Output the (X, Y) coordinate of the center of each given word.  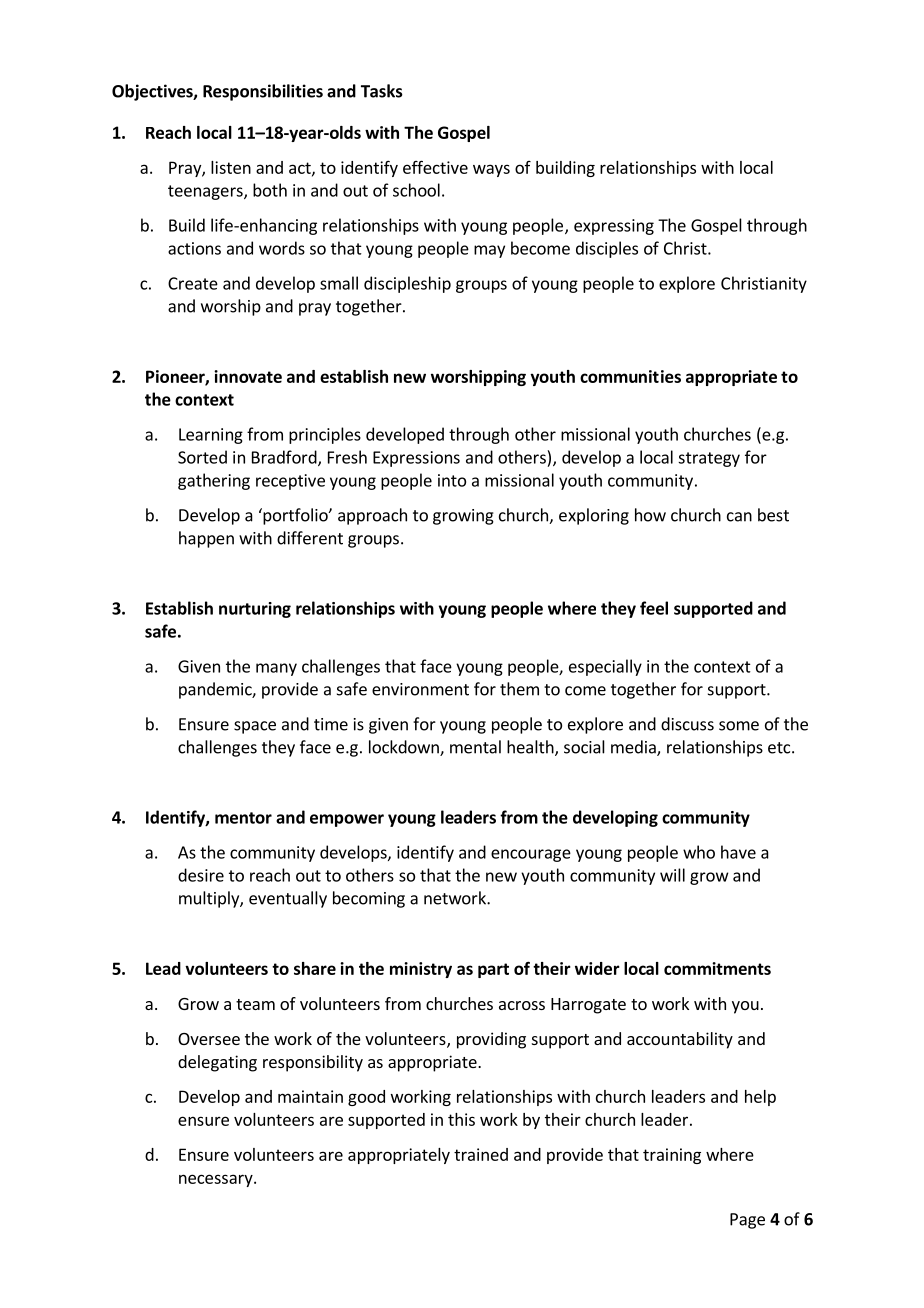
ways (491, 170)
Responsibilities (263, 92)
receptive (290, 482)
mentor (243, 818)
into (452, 480)
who (699, 852)
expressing (614, 227)
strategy (709, 459)
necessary (217, 1180)
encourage (531, 855)
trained (481, 1154)
